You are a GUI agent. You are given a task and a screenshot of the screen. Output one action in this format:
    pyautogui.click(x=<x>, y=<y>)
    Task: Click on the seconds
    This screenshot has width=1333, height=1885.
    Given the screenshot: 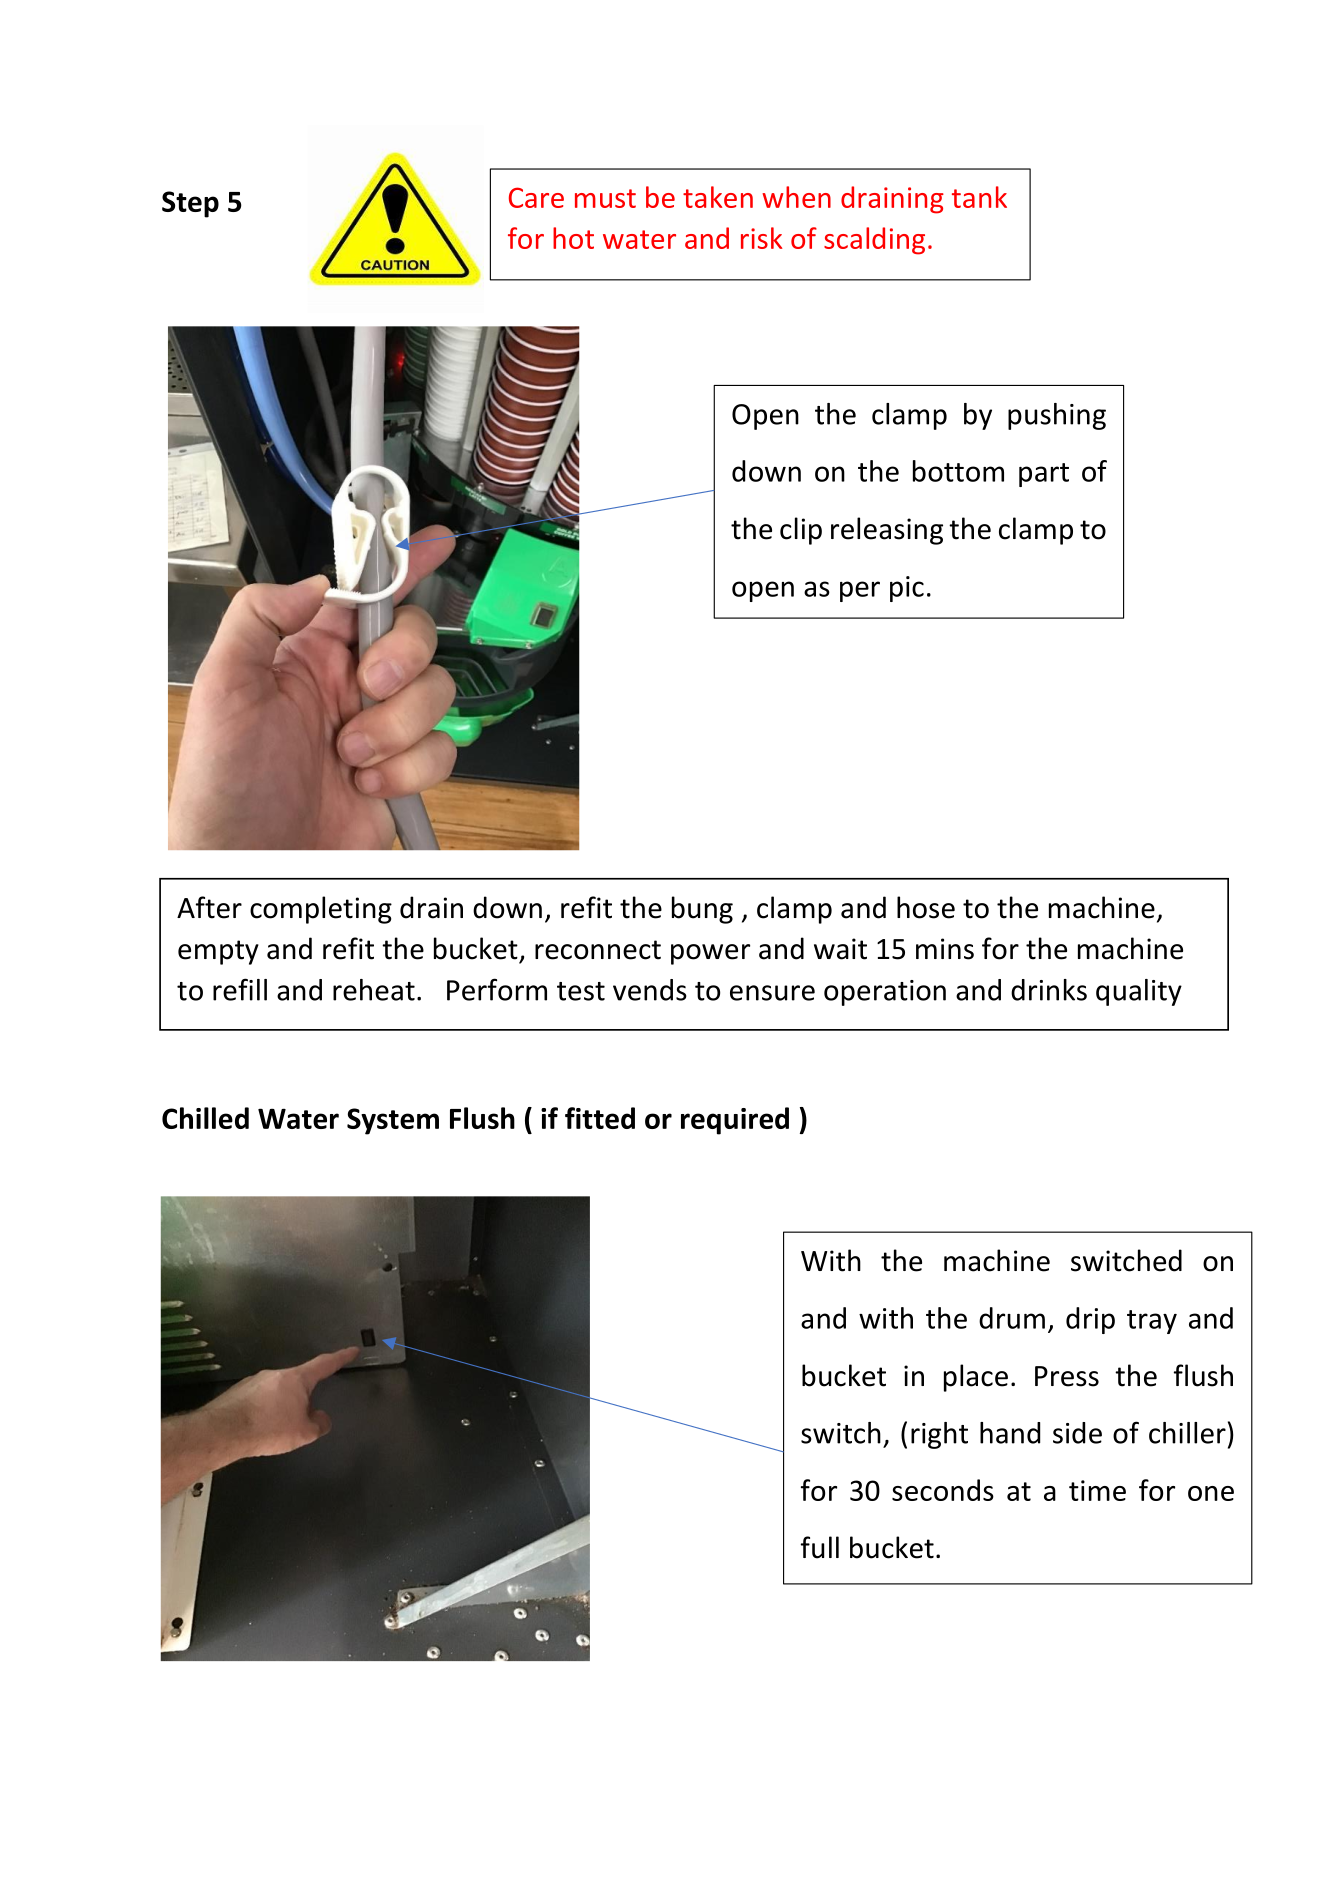 What is the action you would take?
    pyautogui.click(x=943, y=1490)
